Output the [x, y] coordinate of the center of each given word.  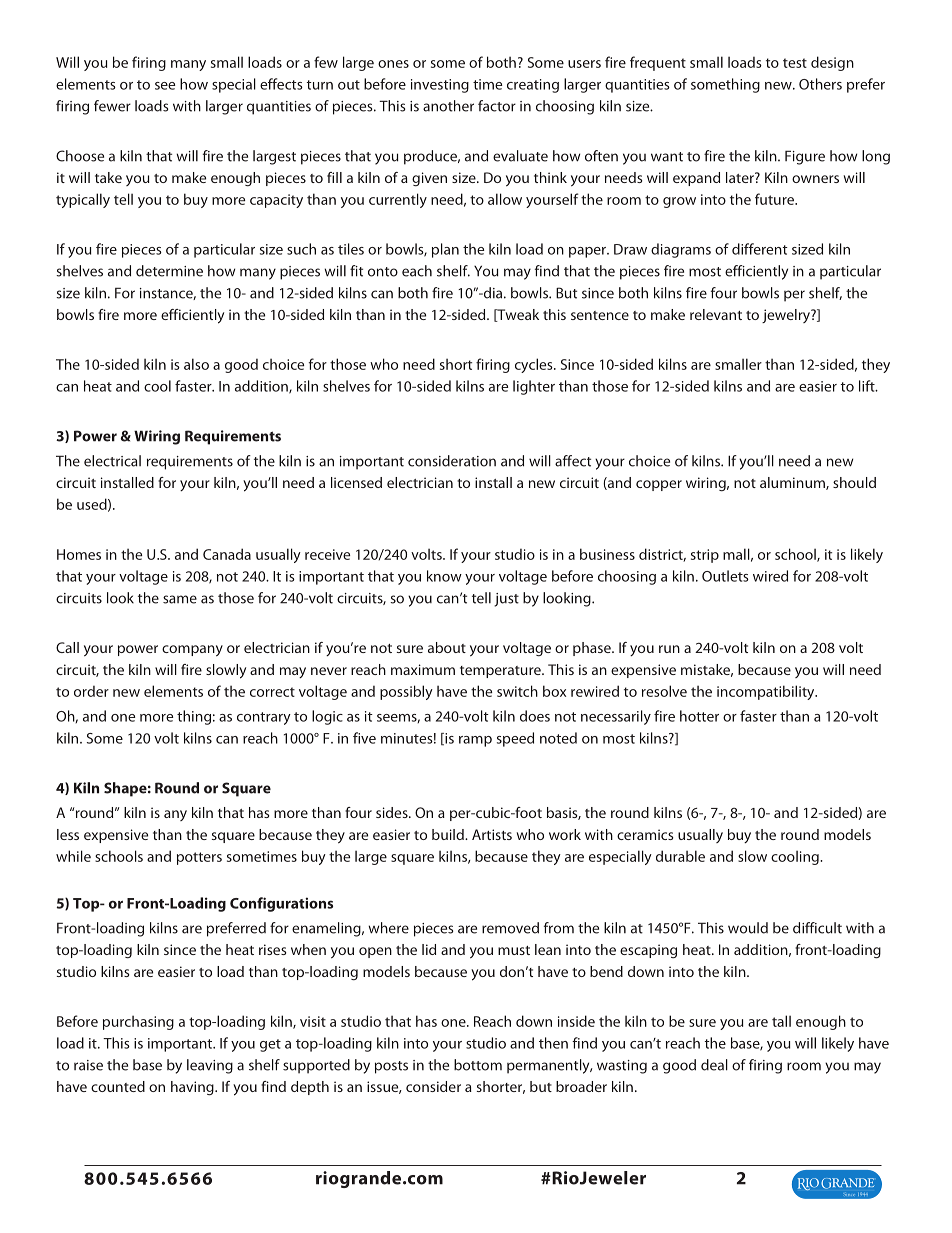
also [196, 364]
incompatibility [767, 692]
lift [868, 386]
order [91, 691]
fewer [112, 106]
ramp [475, 741]
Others [820, 84]
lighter [534, 387]
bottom [478, 1065]
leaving [210, 1066]
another [448, 106]
